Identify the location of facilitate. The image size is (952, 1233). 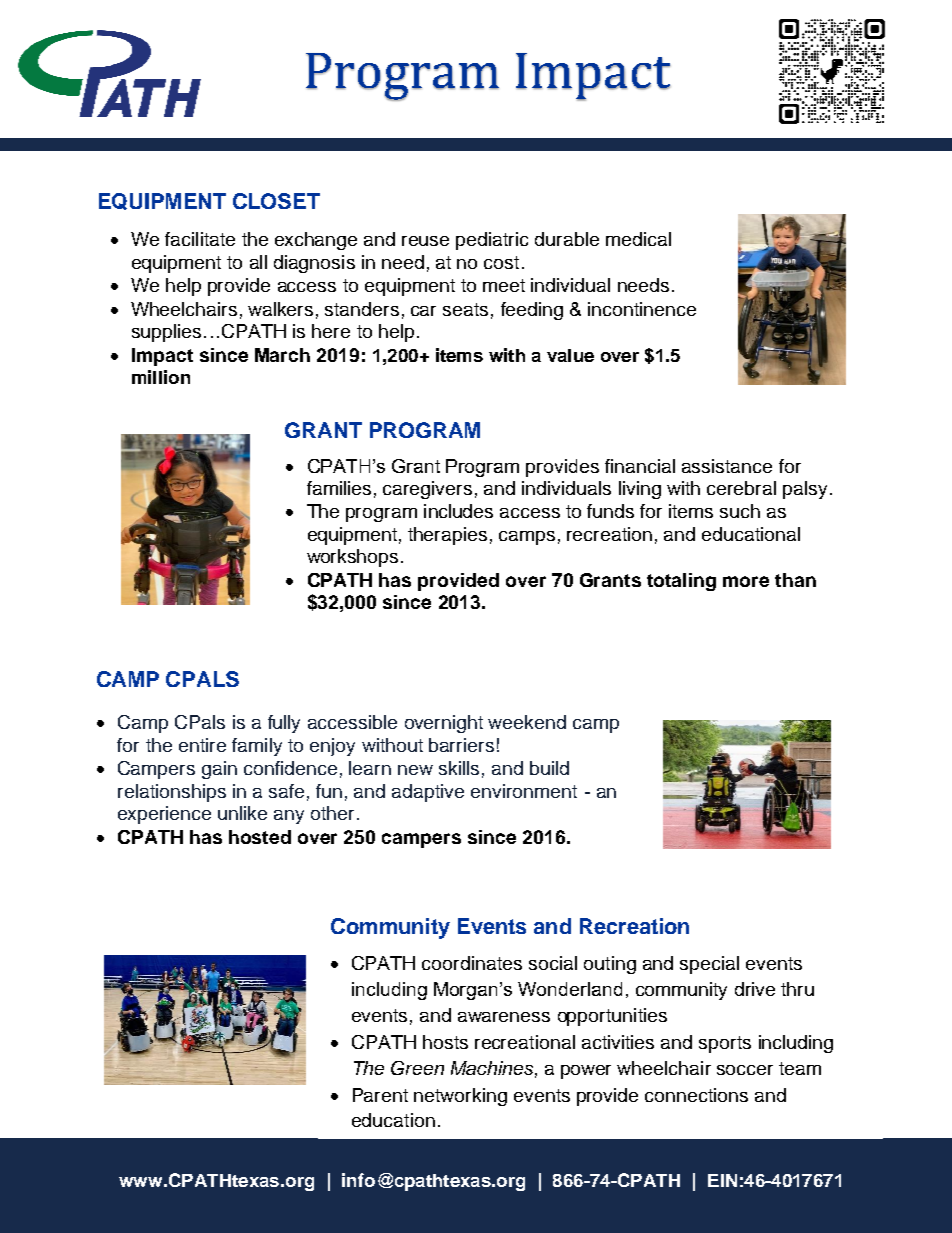
(200, 239).
